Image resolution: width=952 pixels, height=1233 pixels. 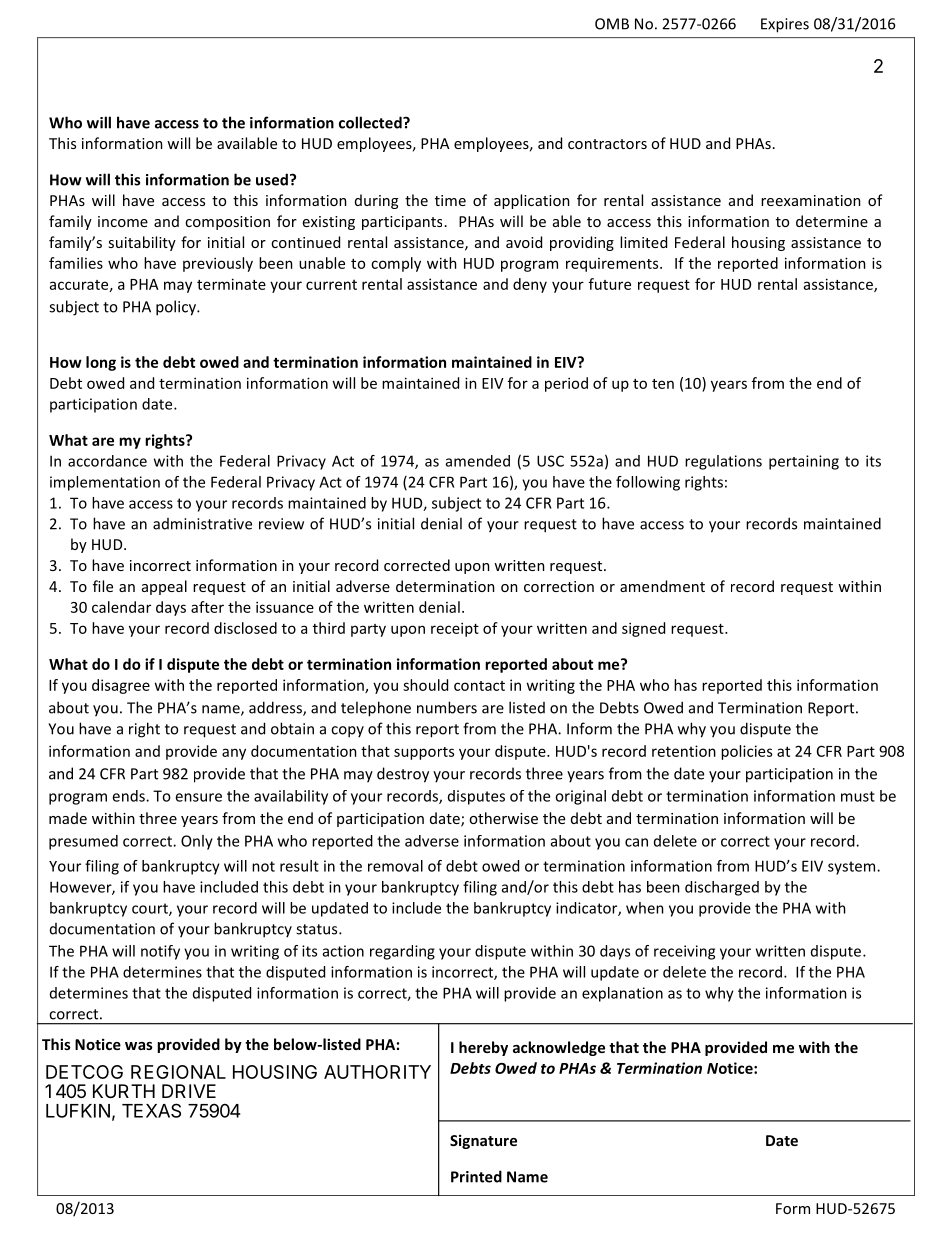 What do you see at coordinates (164, 587) in the document?
I see `appeal` at bounding box center [164, 587].
